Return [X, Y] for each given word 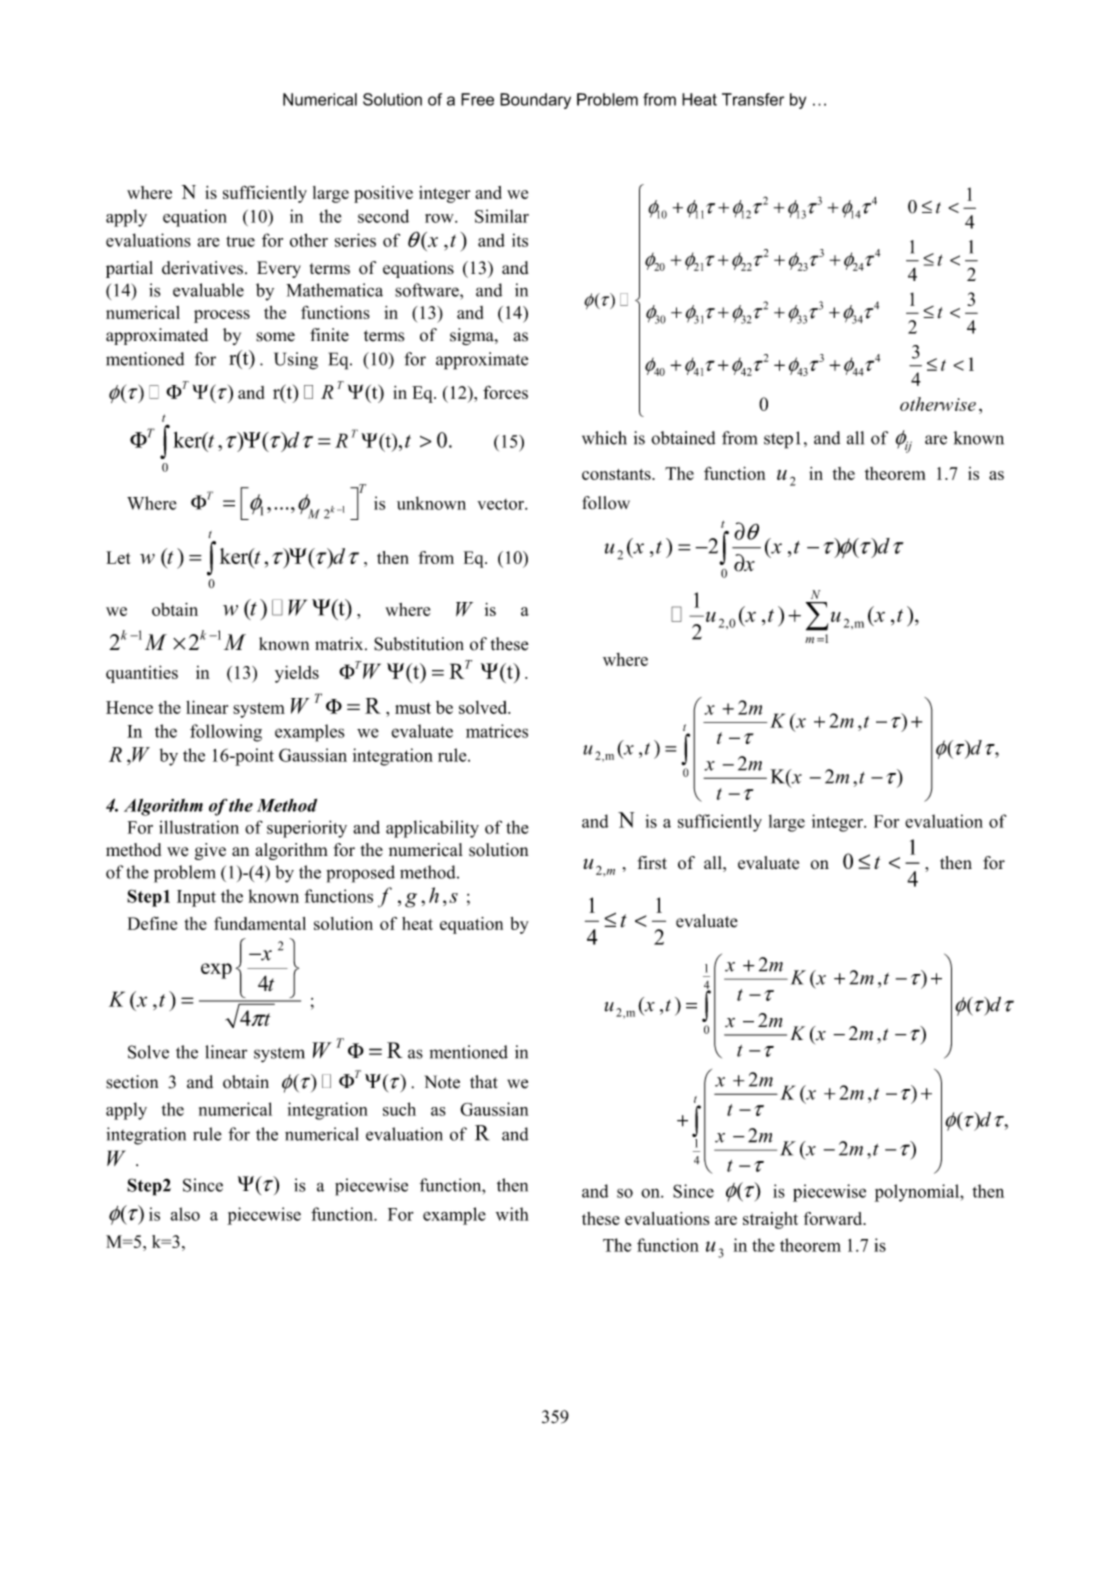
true [240, 241]
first [652, 863]
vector [501, 504]
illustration [199, 827]
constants [617, 474]
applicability [432, 829]
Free [477, 99]
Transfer [753, 99]
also [185, 1214]
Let [118, 557]
